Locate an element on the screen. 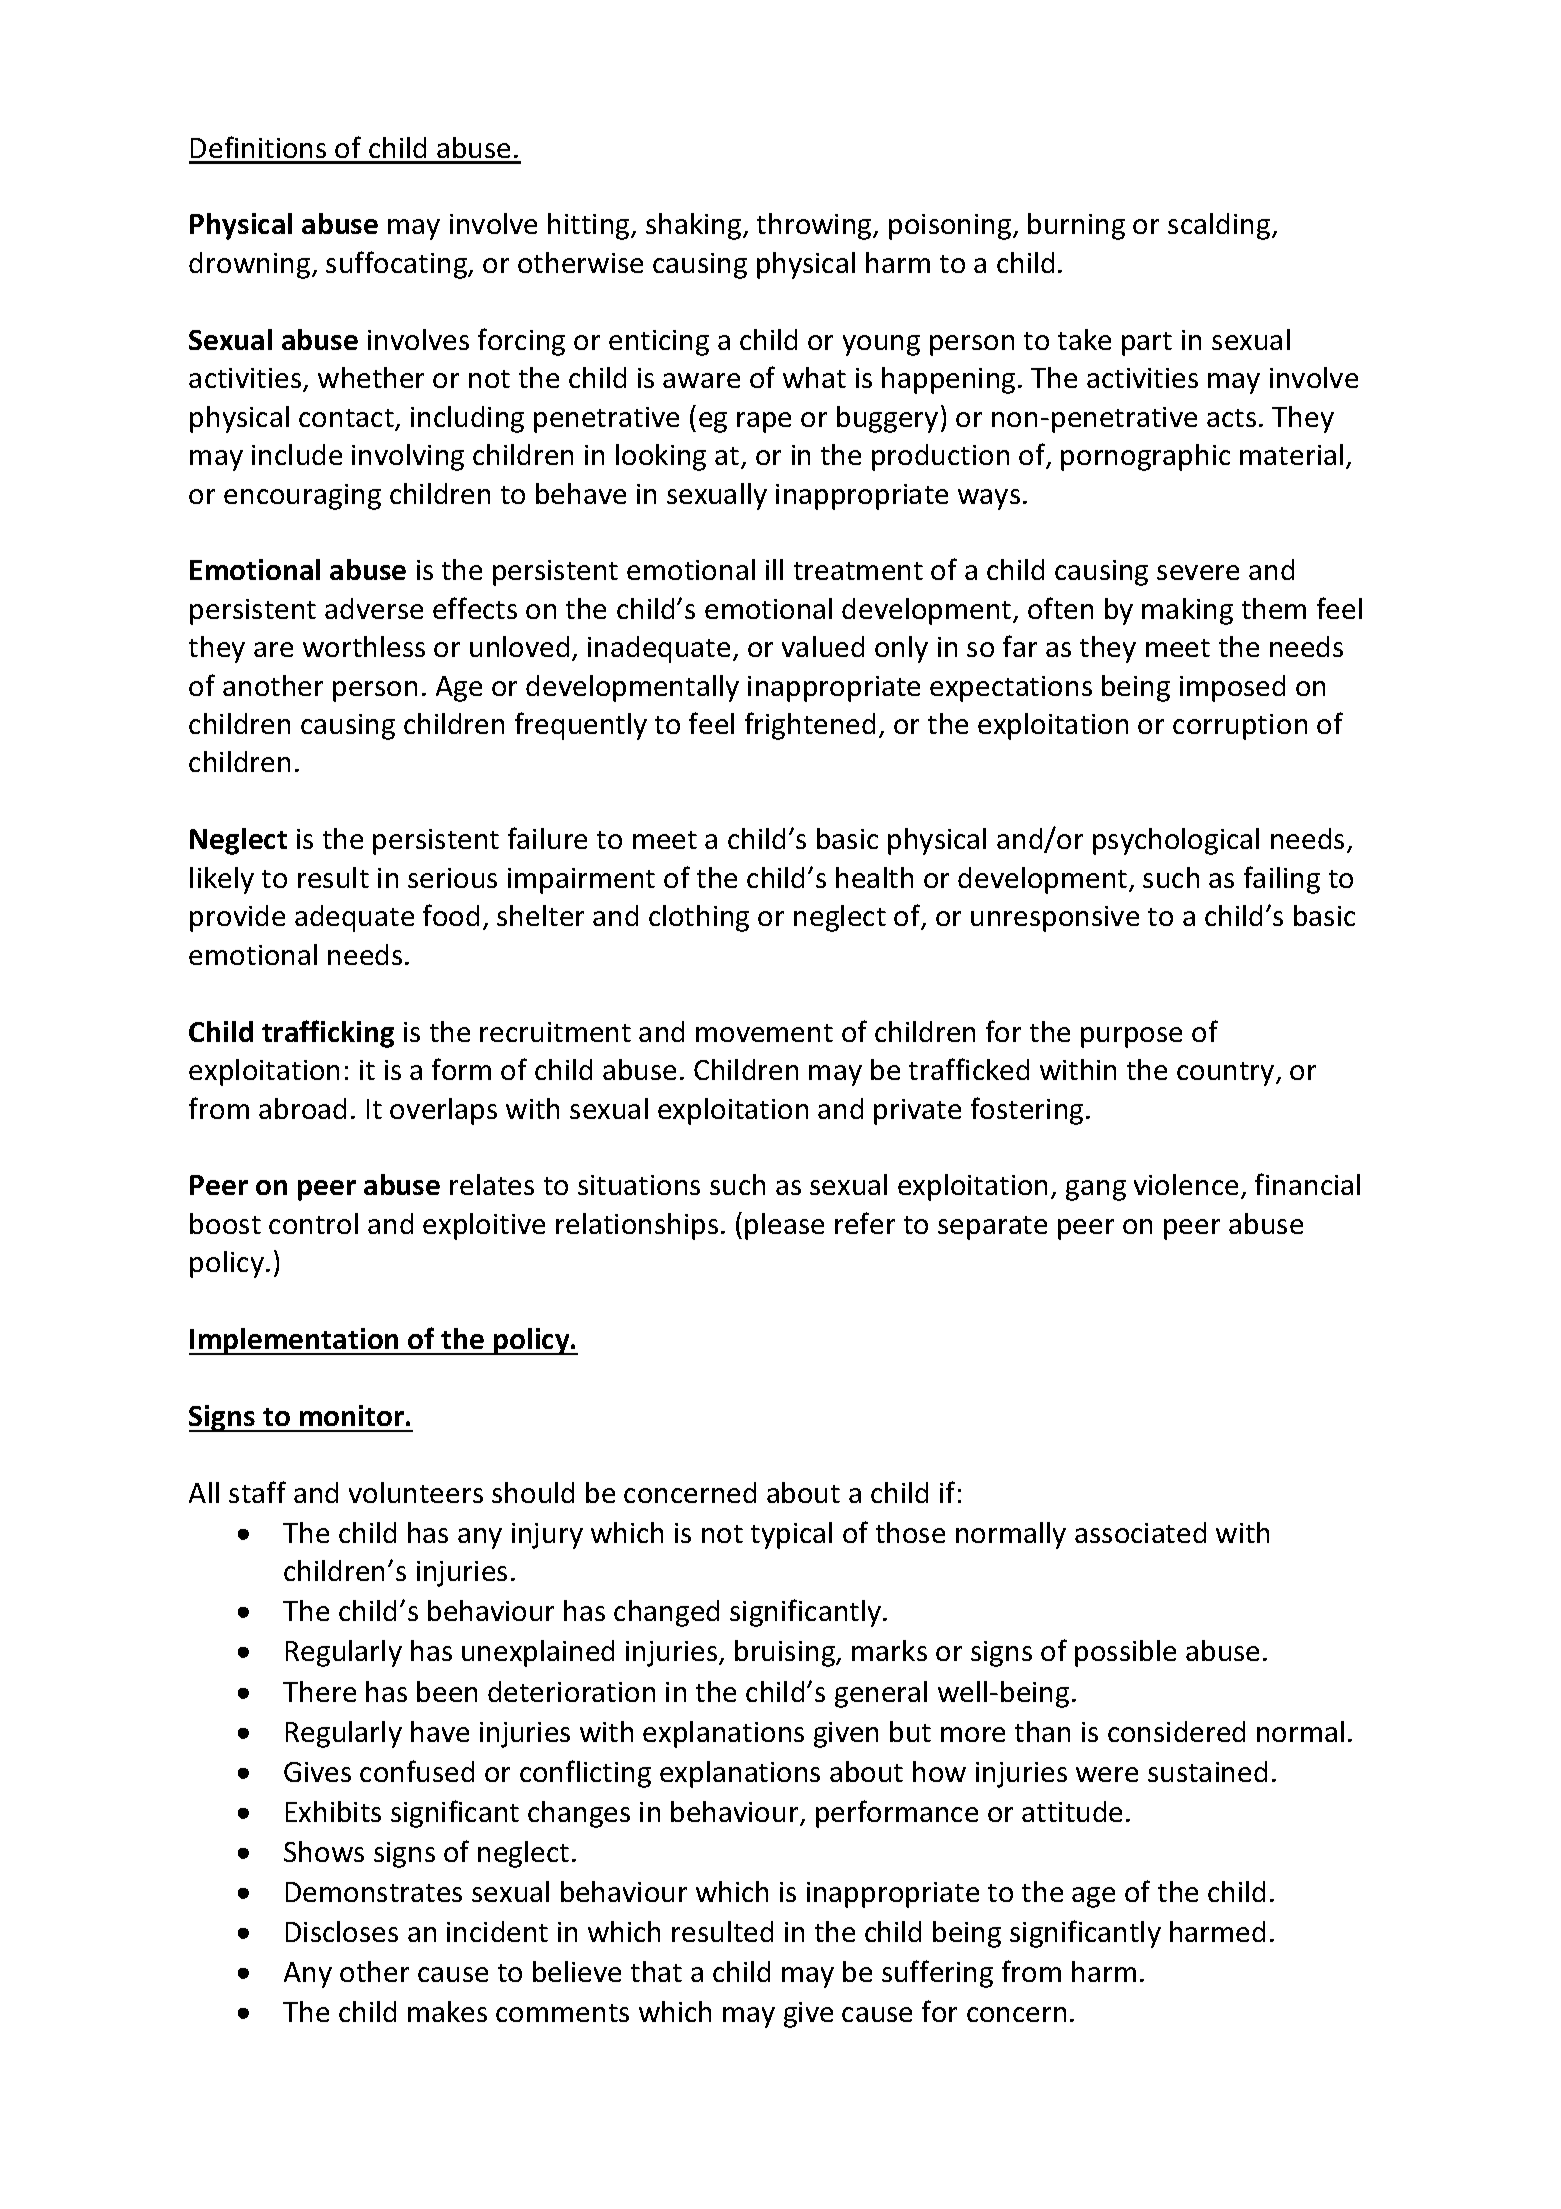 This screenshot has height=2209, width=1561. Discloses is located at coordinates (342, 1931).
